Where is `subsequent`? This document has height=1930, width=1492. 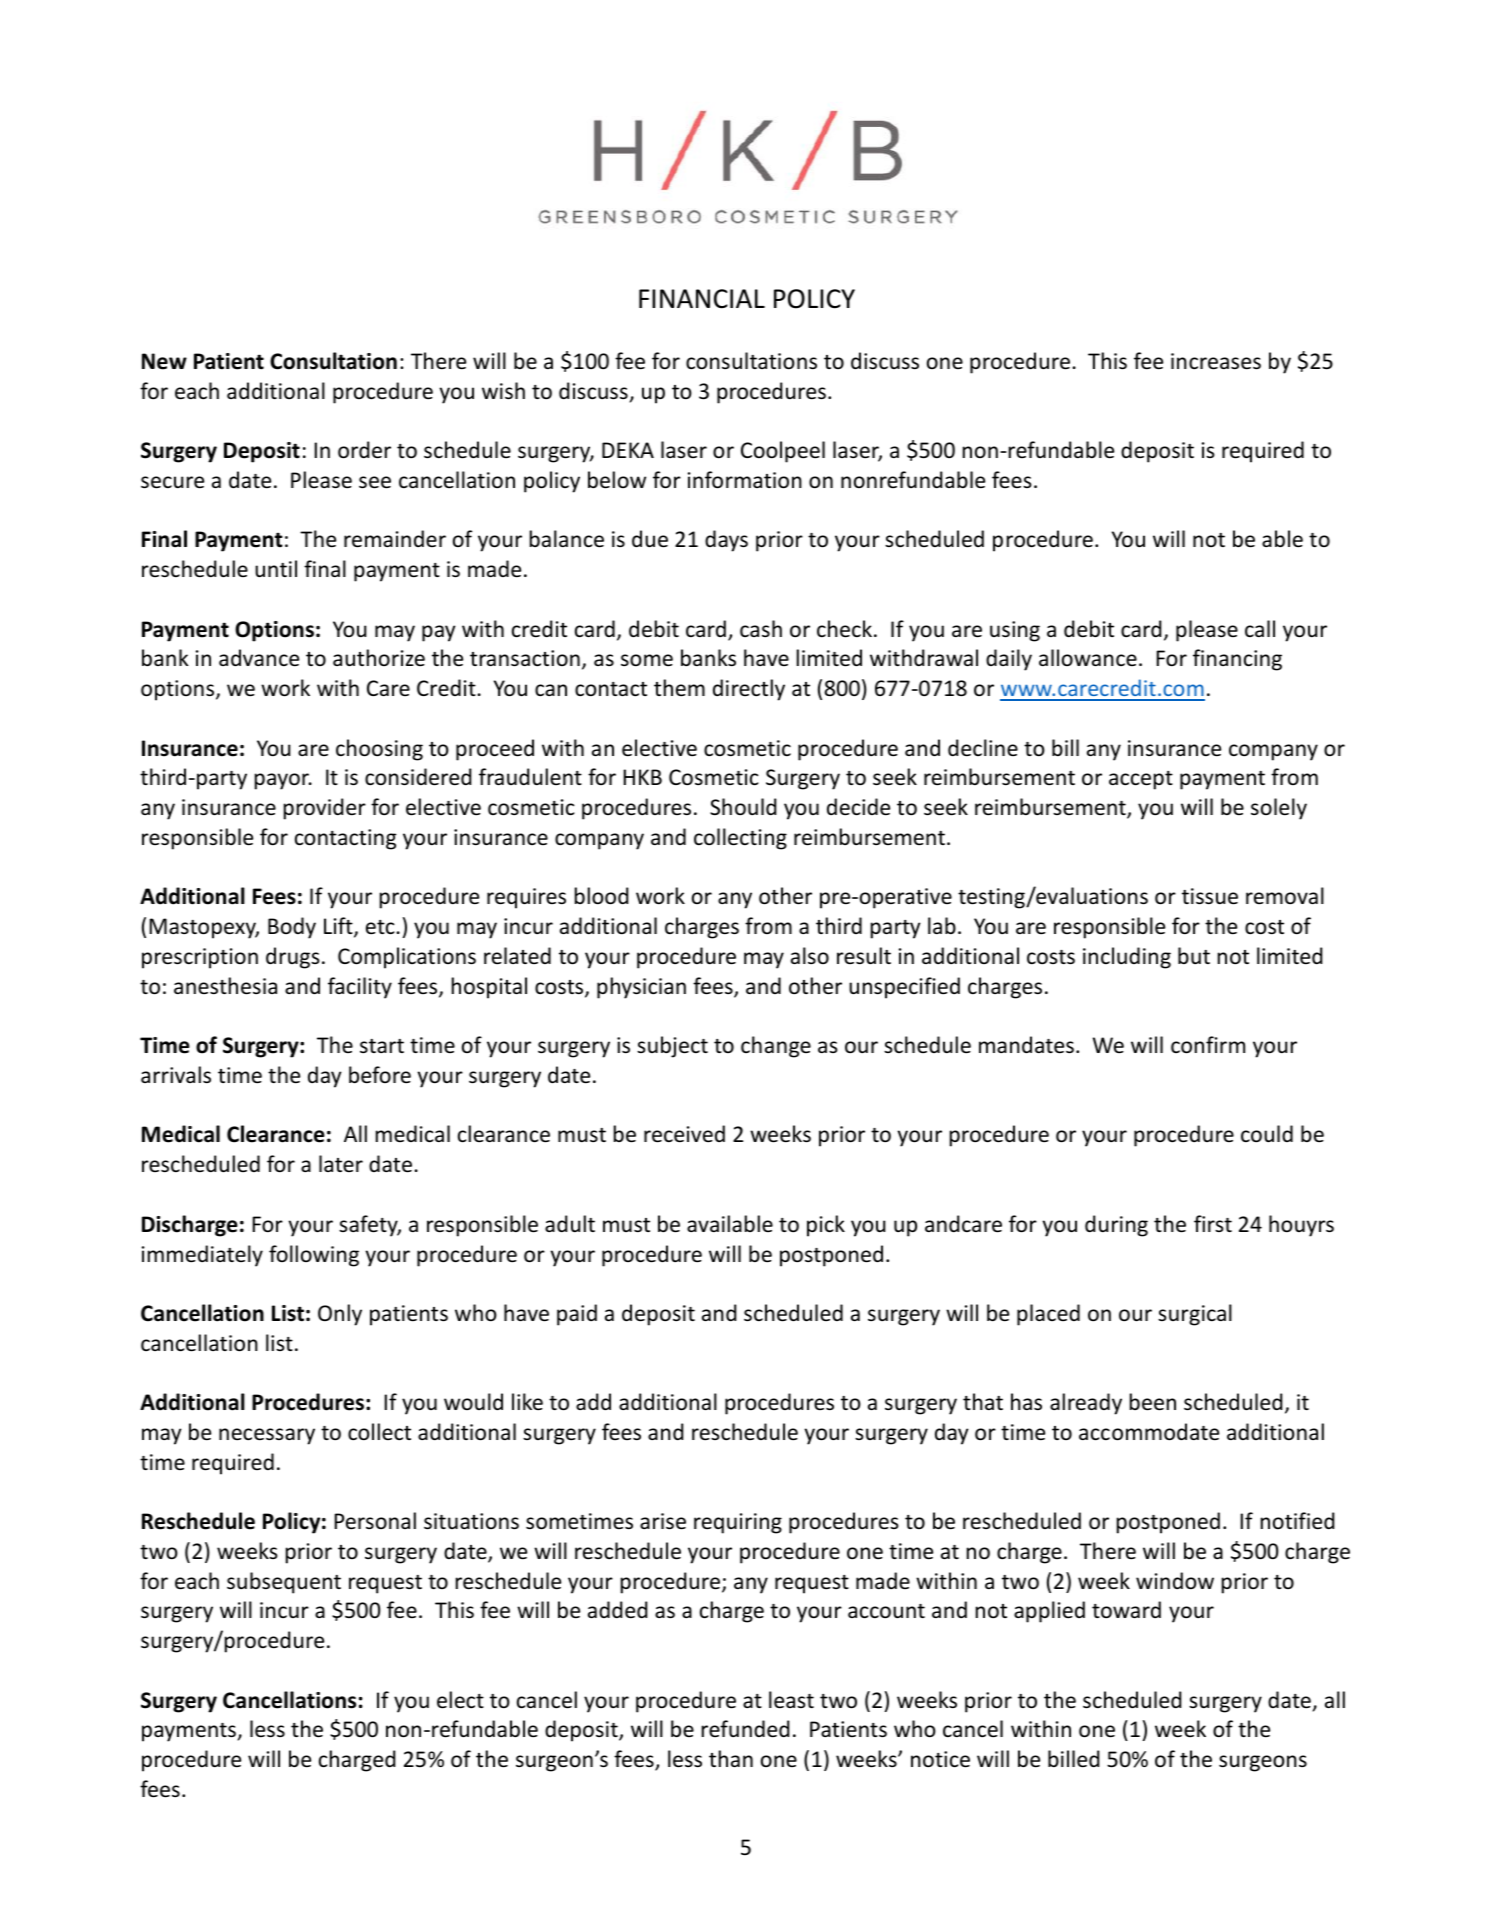 subsequent is located at coordinates (284, 1583).
